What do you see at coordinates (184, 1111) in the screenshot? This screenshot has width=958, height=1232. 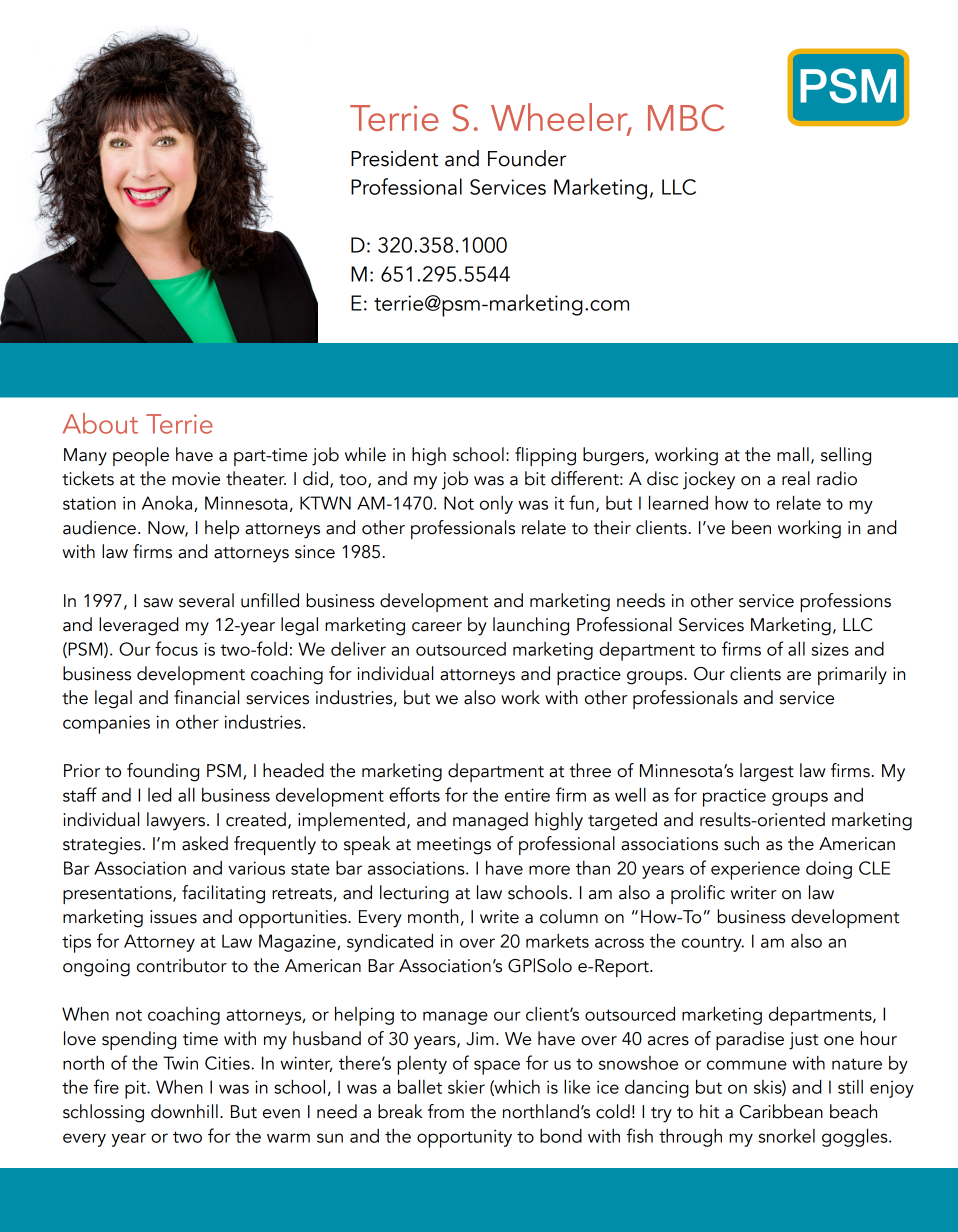 I see `downhill` at bounding box center [184, 1111].
